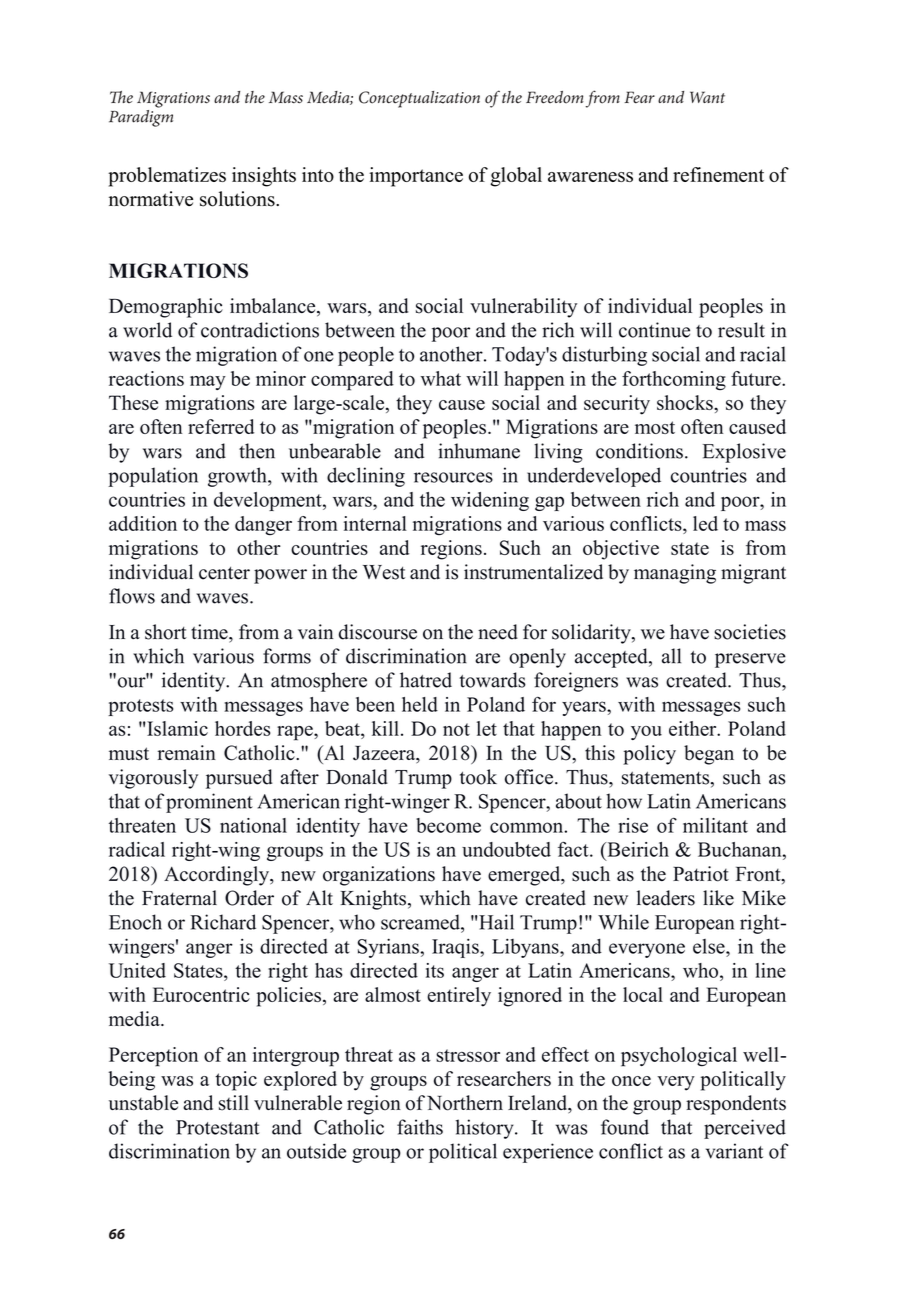 This screenshot has width=922, height=1301. What do you see at coordinates (141, 117) in the screenshot?
I see `Paradigm` at bounding box center [141, 117].
